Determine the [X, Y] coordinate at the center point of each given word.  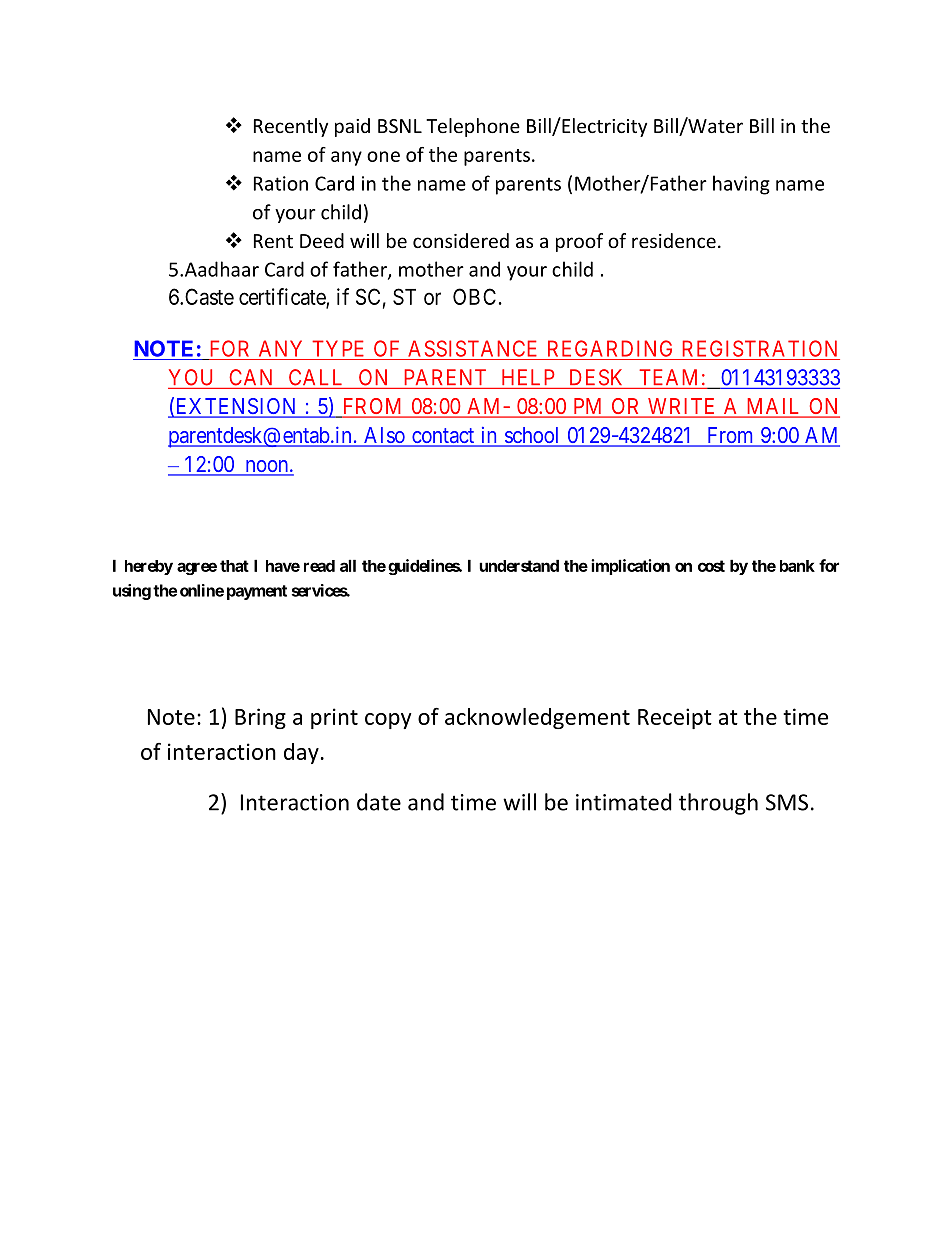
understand [519, 565]
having [741, 185]
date [379, 802]
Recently [291, 127]
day [301, 753]
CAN [250, 377]
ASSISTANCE [472, 348]
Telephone [473, 127]
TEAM [668, 377]
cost [711, 566]
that [234, 566]
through [718, 804]
